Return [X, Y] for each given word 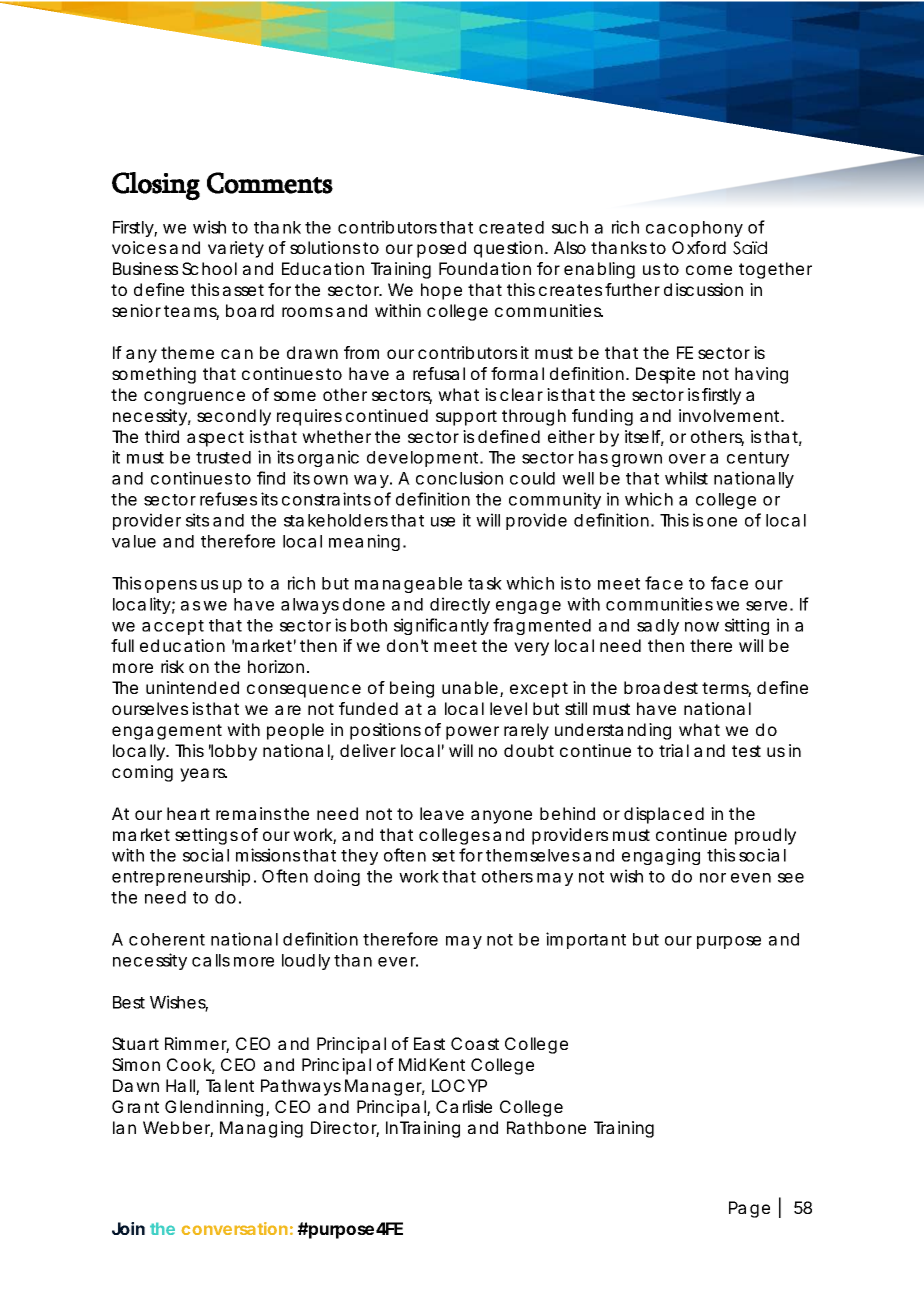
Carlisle [464, 1106]
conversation [234, 1228]
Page [749, 1209]
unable [470, 687]
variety [236, 249]
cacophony [694, 229]
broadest [661, 687]
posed [441, 249]
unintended [192, 687]
